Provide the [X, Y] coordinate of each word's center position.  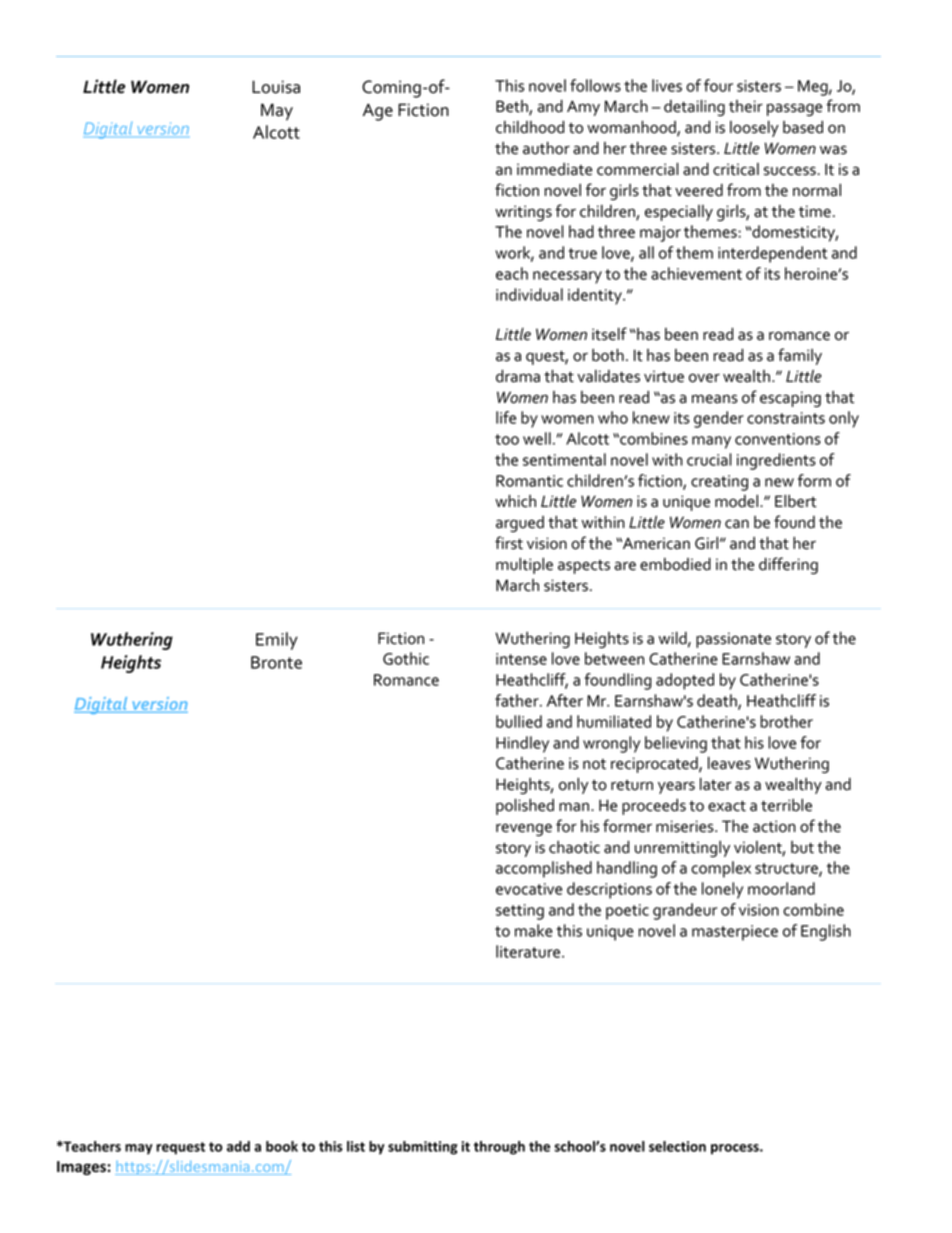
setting [520, 912]
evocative [529, 889]
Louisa [276, 87]
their [746, 106]
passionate [733, 640]
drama [518, 376]
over [704, 378]
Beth [513, 107]
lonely [722, 890]
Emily [277, 641]
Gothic [406, 658]
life [506, 417]
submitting [423, 1148]
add [238, 1146]
